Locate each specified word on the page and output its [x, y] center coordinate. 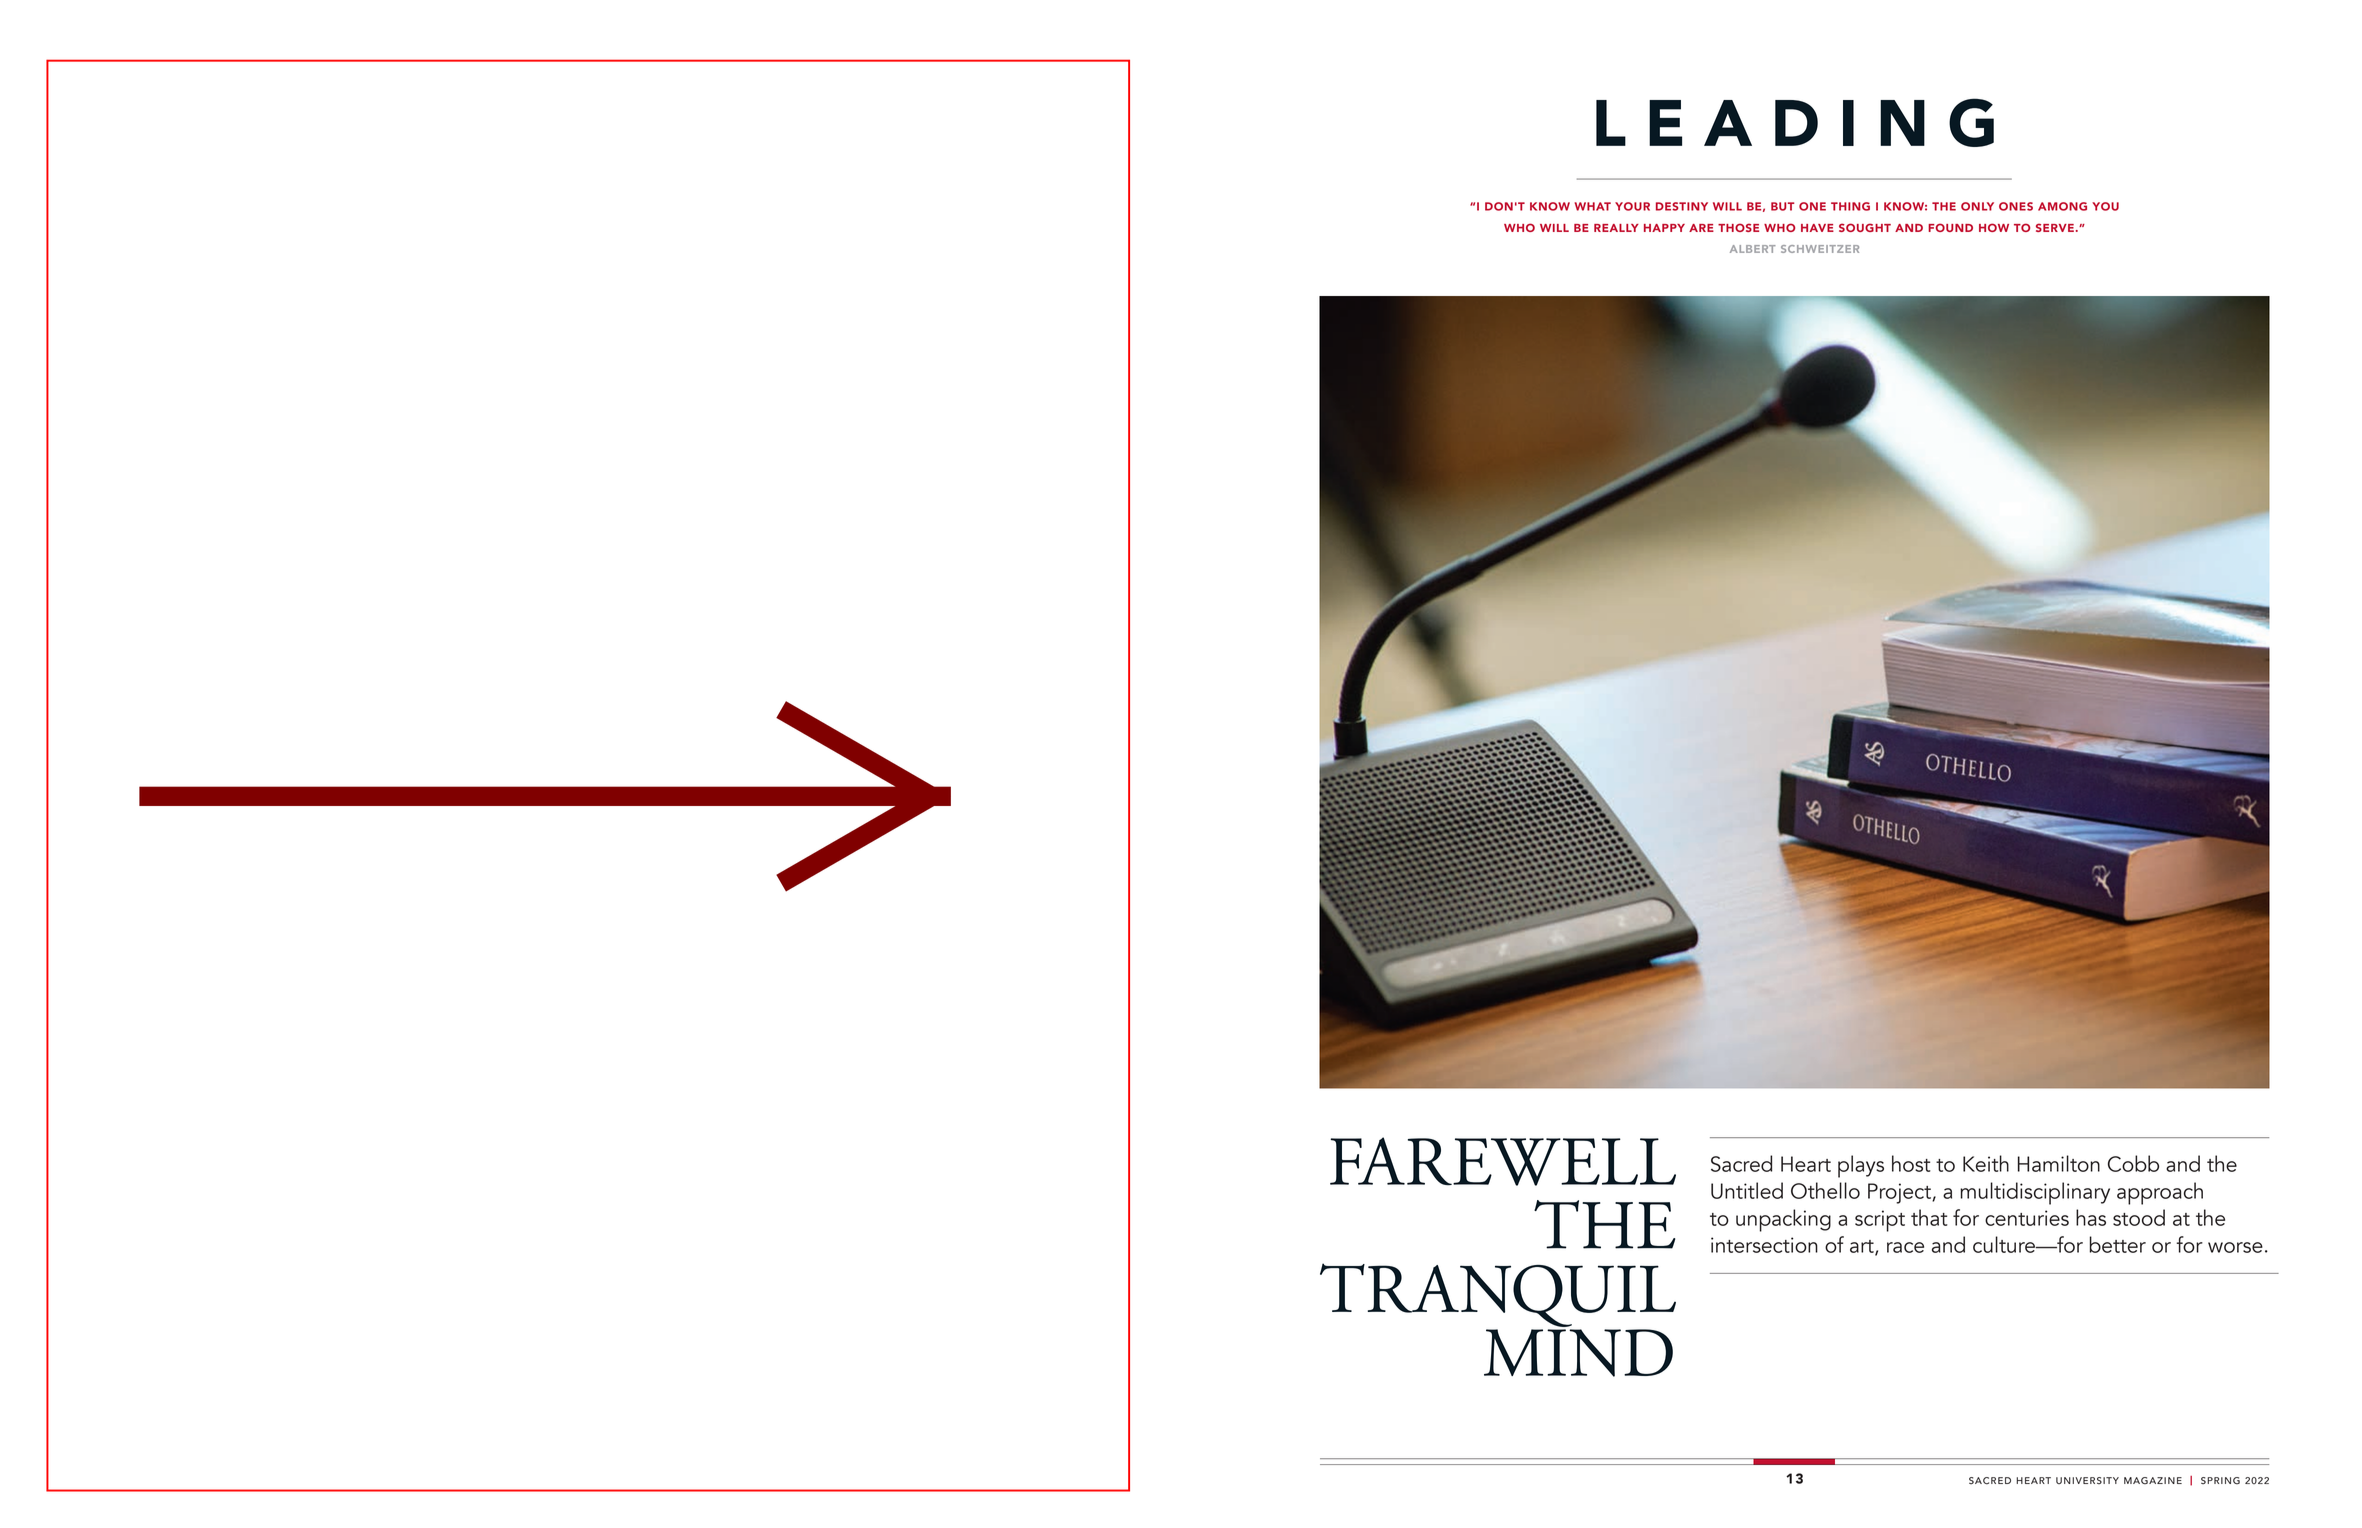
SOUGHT [1865, 227]
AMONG [2062, 206]
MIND [1578, 1353]
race [1905, 1247]
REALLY [1616, 228]
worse [2235, 1247]
